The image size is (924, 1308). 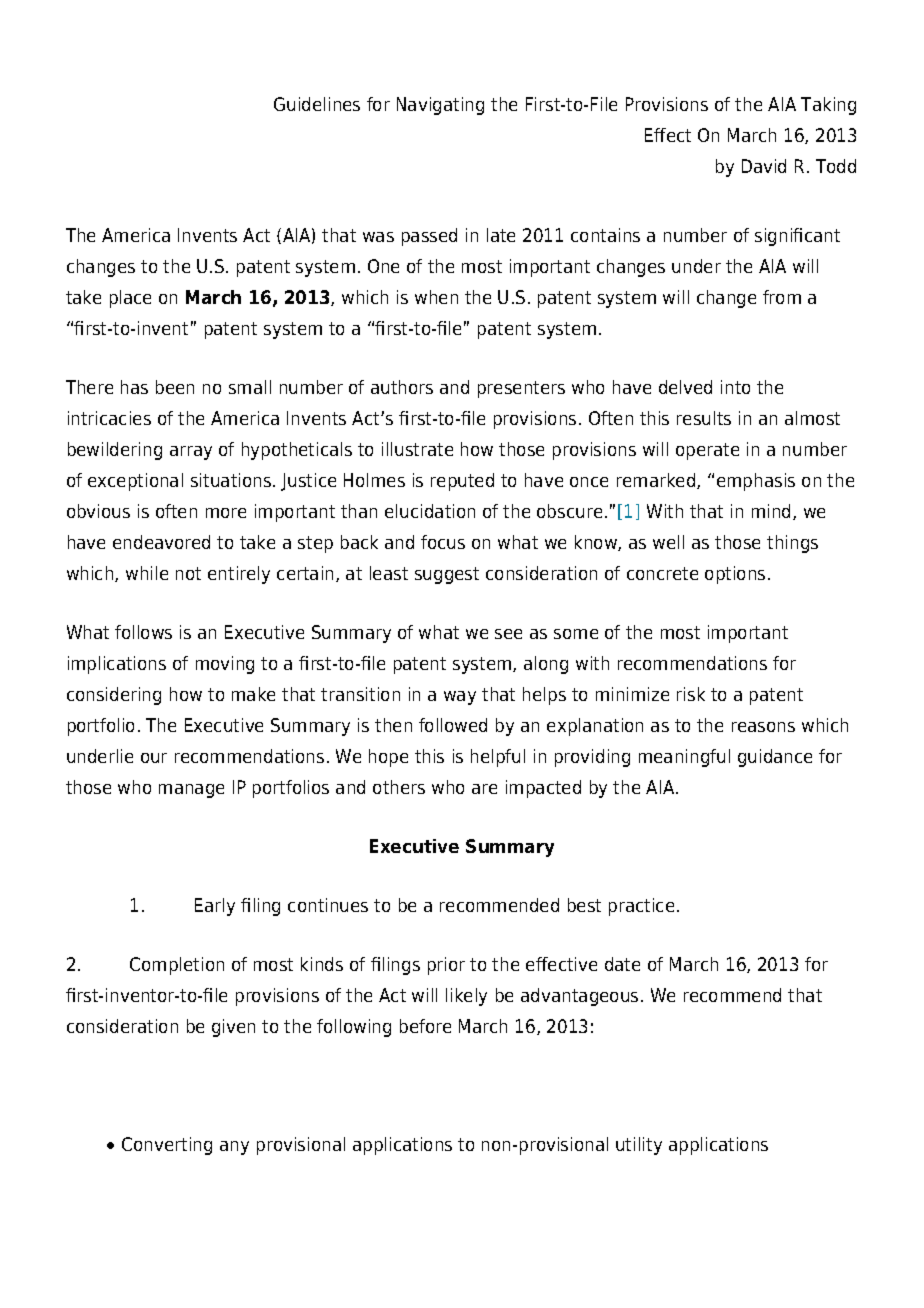 What do you see at coordinates (764, 166) in the page?
I see `David` at bounding box center [764, 166].
